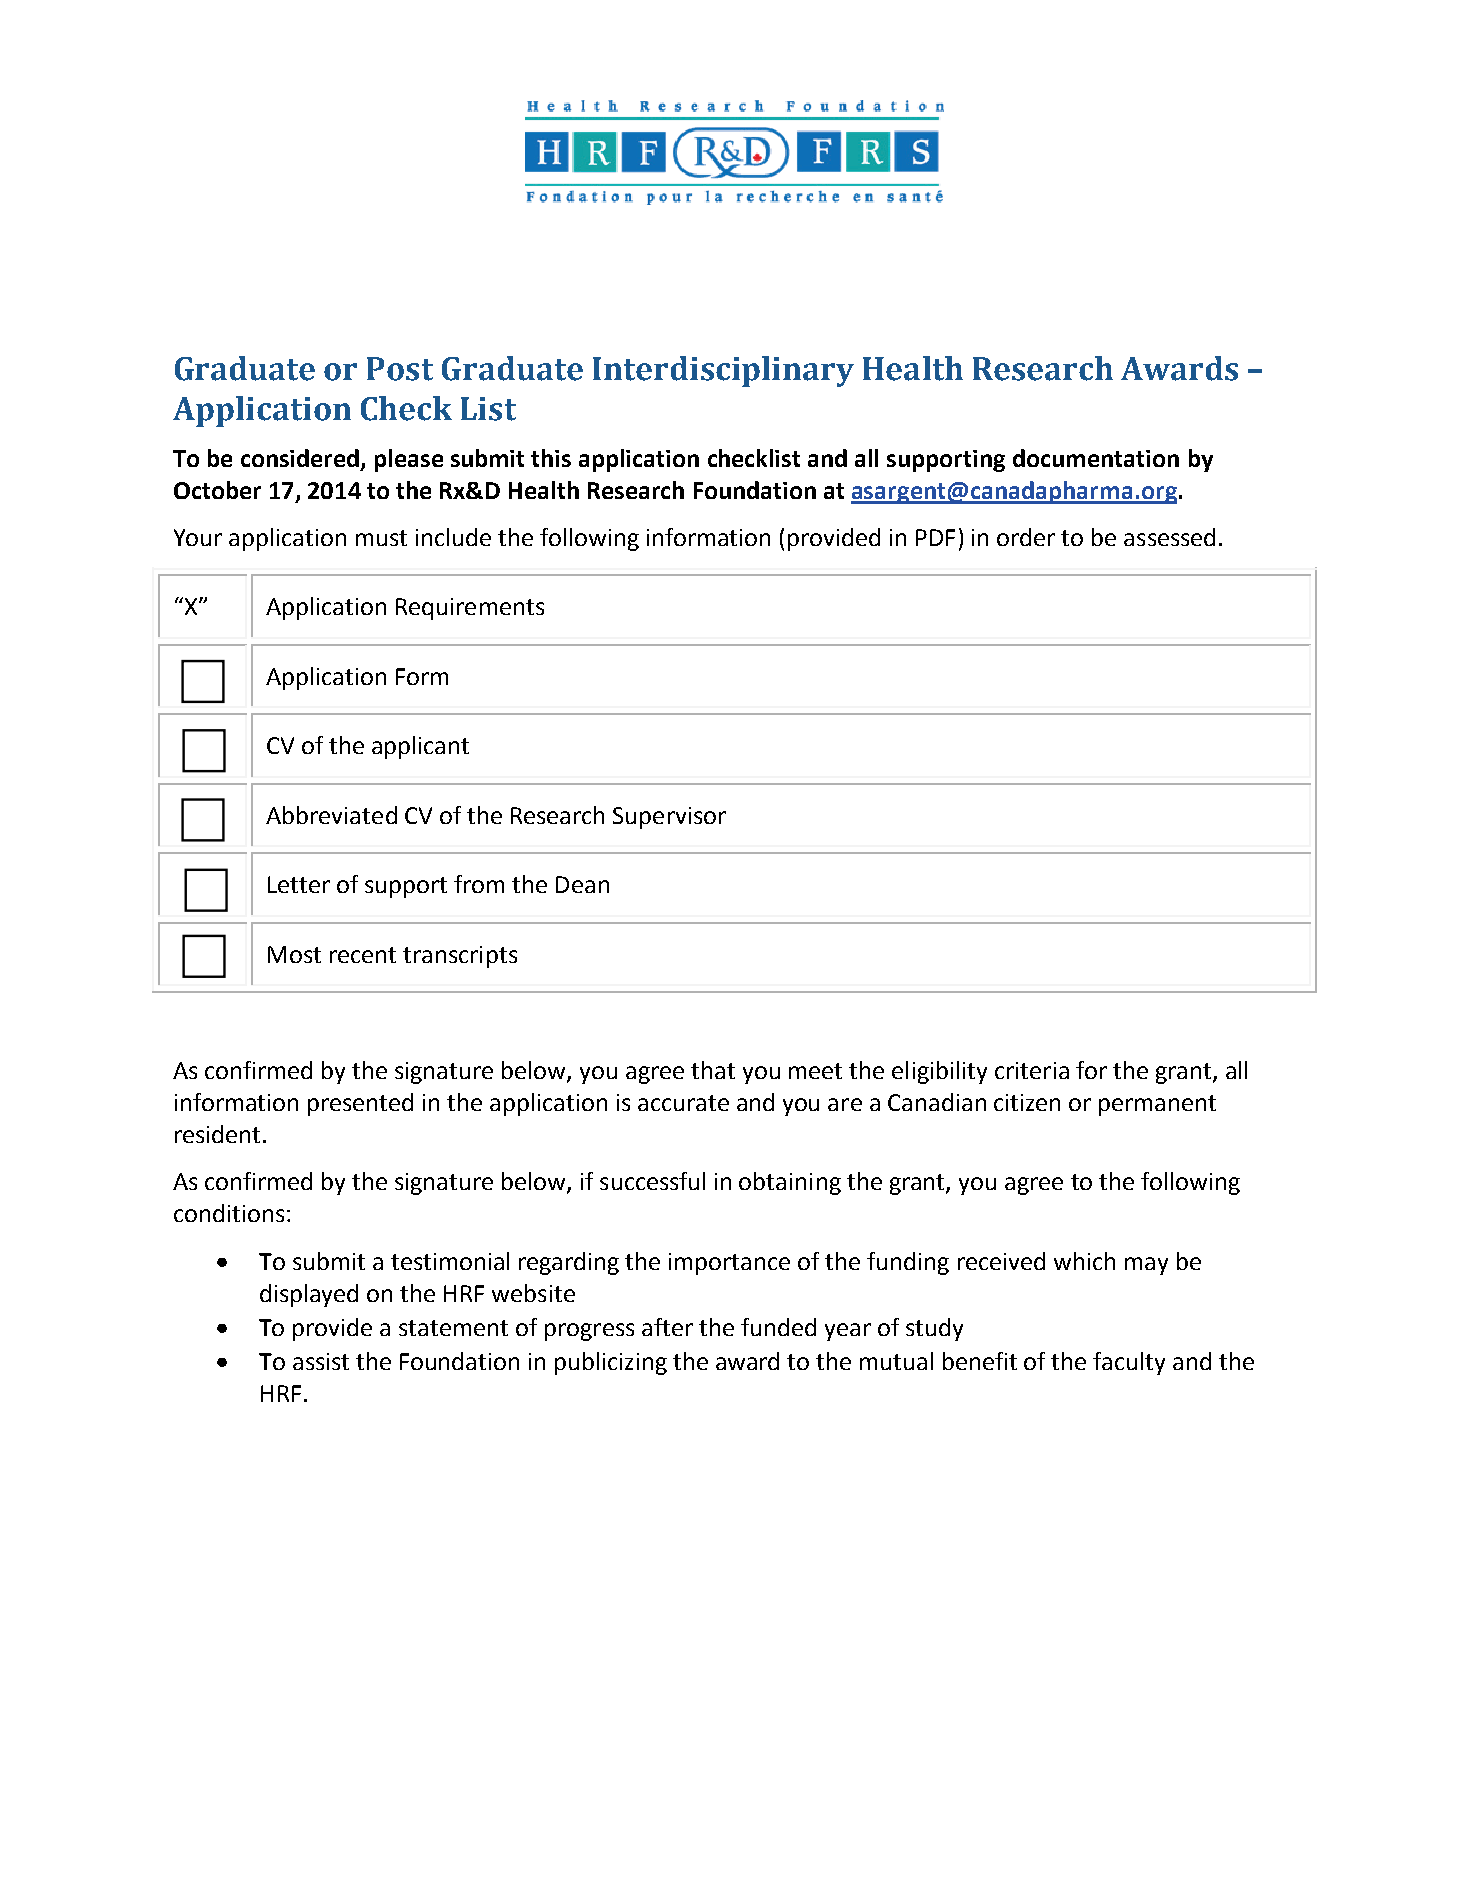 This document has height=1902, width=1469. I want to click on documentation, so click(1096, 458).
